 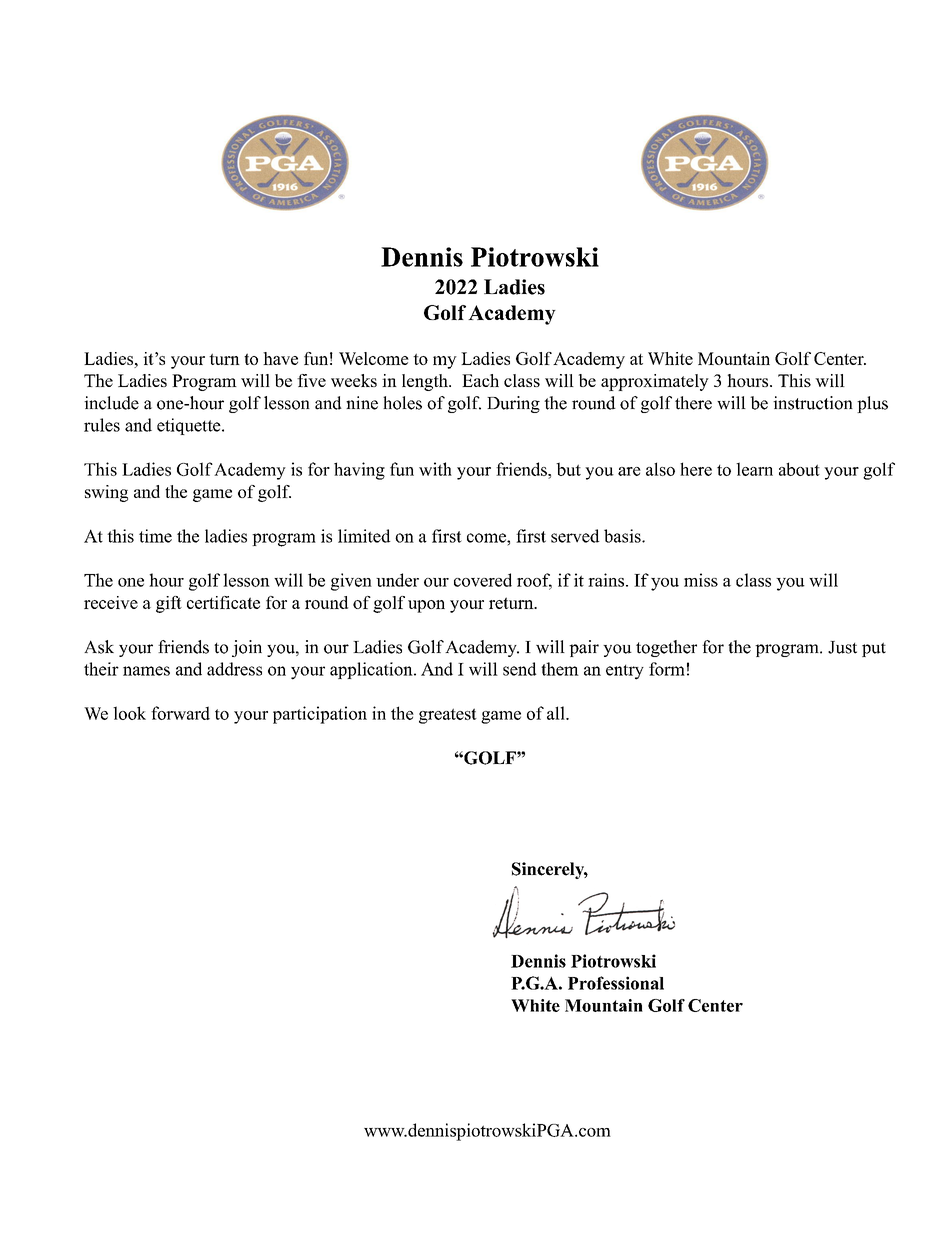 What do you see at coordinates (557, 713) in the screenshot?
I see `all` at bounding box center [557, 713].
